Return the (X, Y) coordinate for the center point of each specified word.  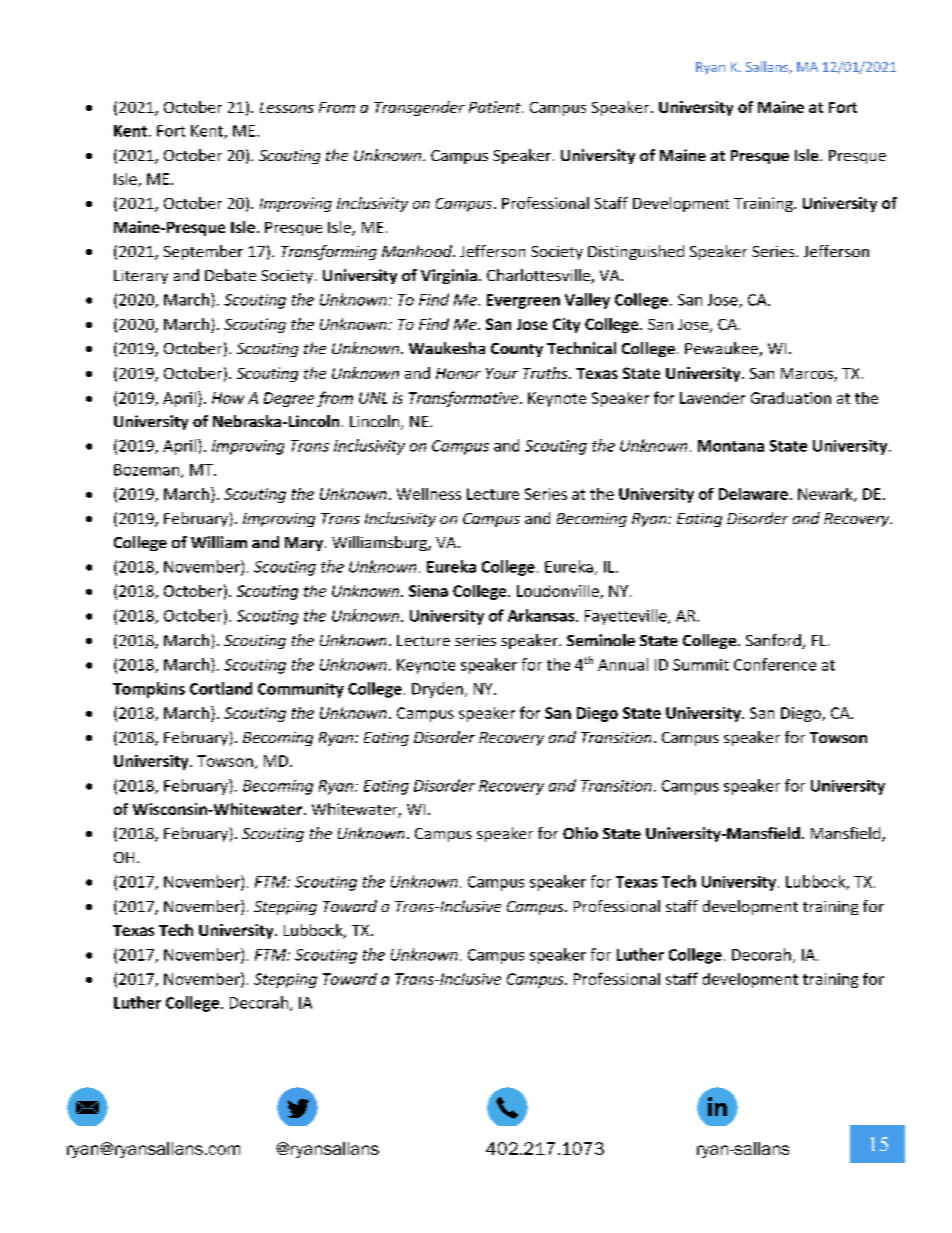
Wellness (429, 494)
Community (301, 690)
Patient (496, 107)
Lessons (287, 107)
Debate (230, 275)
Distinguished (636, 252)
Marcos (808, 375)
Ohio (580, 833)
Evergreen (523, 301)
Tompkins (149, 690)
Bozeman (146, 470)
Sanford (774, 641)
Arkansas (542, 615)
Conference (775, 664)
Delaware (753, 494)
